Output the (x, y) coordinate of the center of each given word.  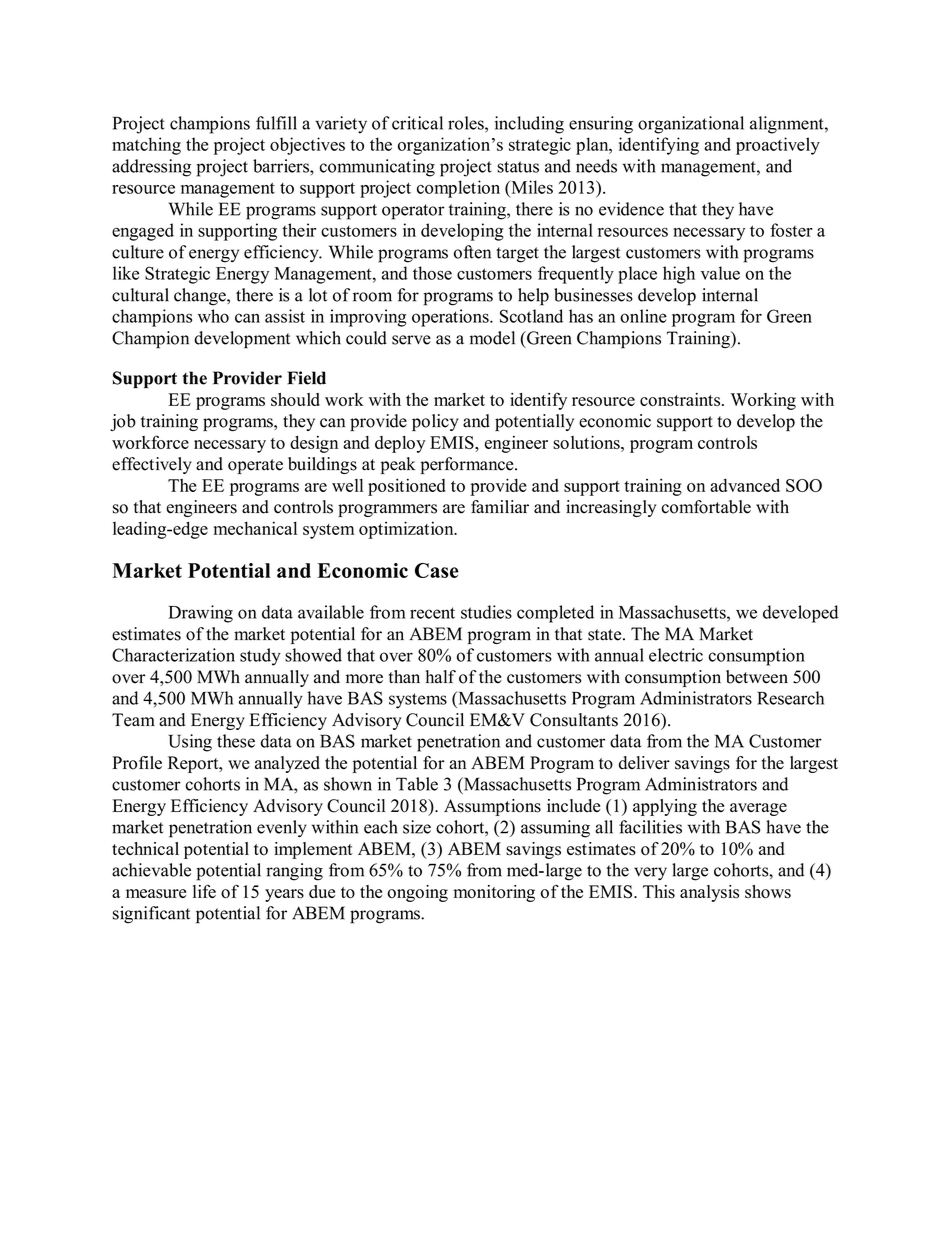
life (204, 891)
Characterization (173, 655)
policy (435, 422)
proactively (778, 146)
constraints (681, 399)
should (295, 399)
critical (417, 123)
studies (486, 612)
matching (146, 146)
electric (676, 655)
